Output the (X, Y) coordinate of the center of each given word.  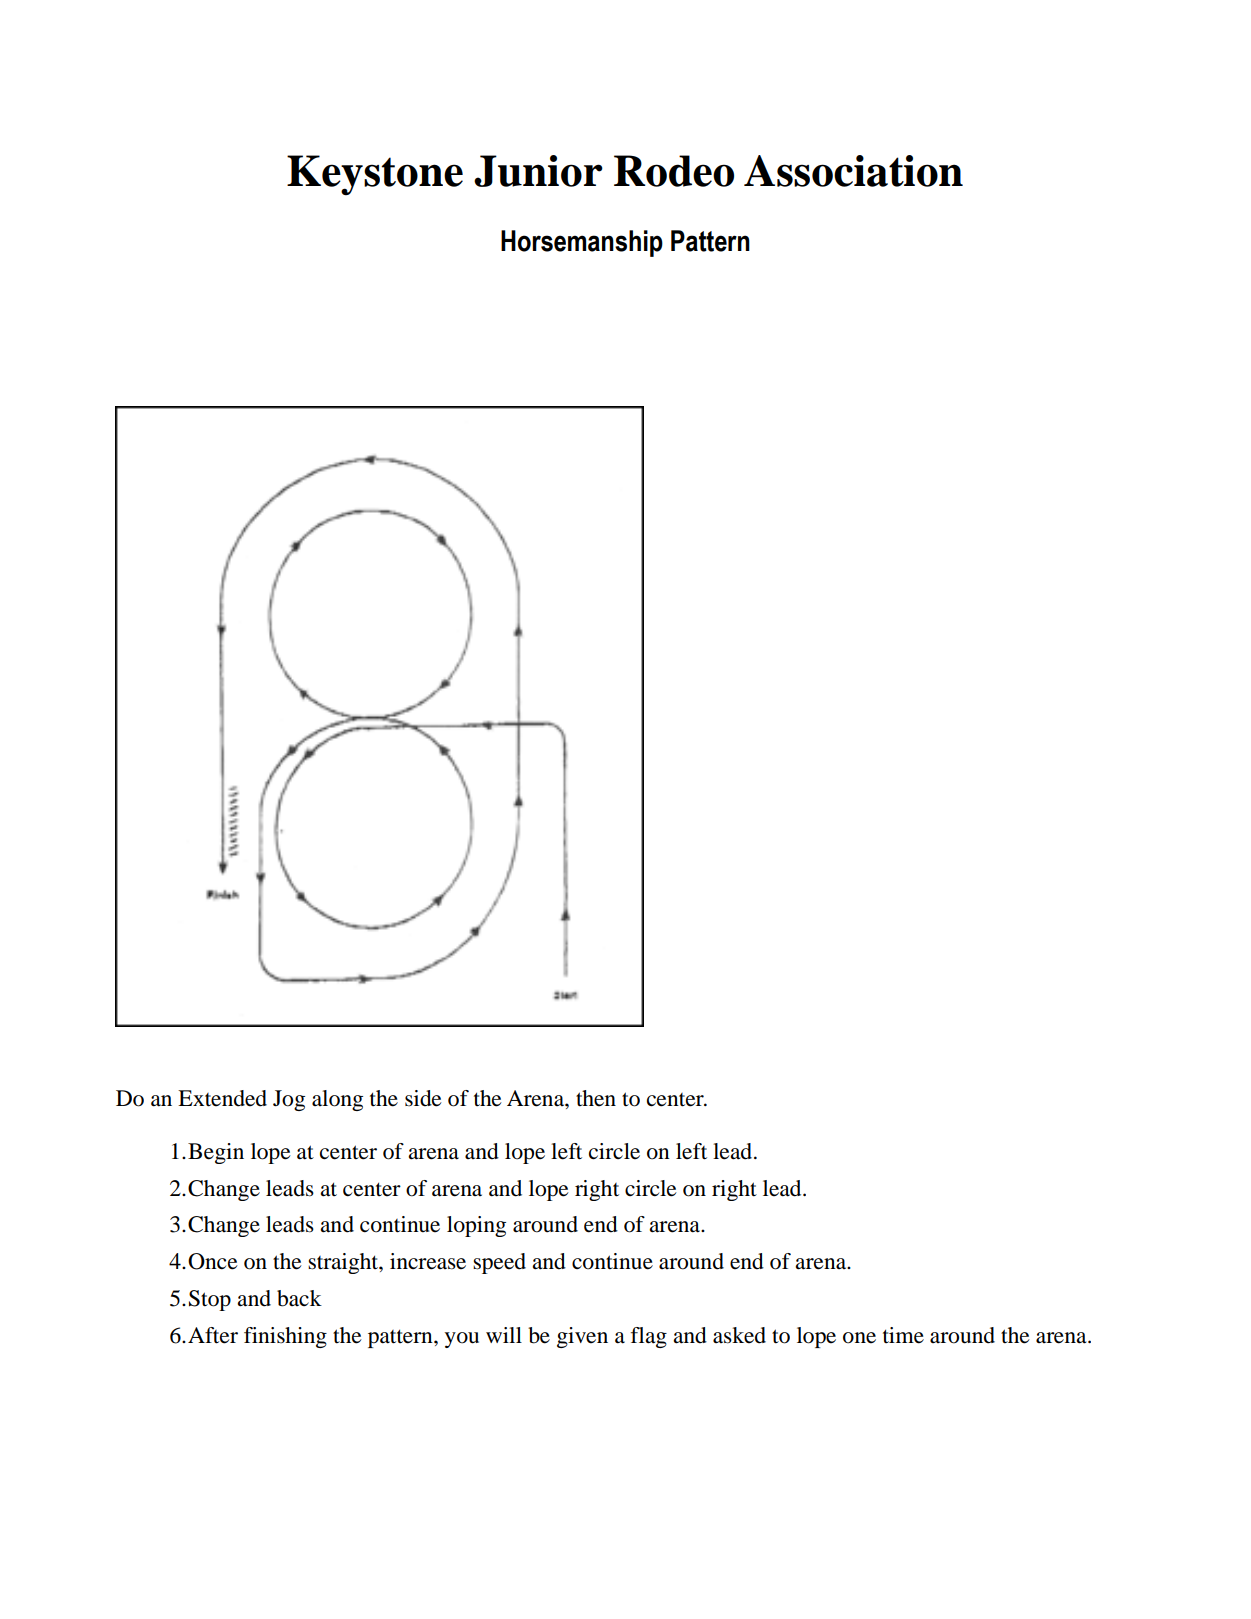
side (423, 1098)
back (299, 1298)
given (582, 1337)
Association (853, 171)
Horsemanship (582, 243)
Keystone (375, 175)
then (596, 1098)
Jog (289, 1100)
